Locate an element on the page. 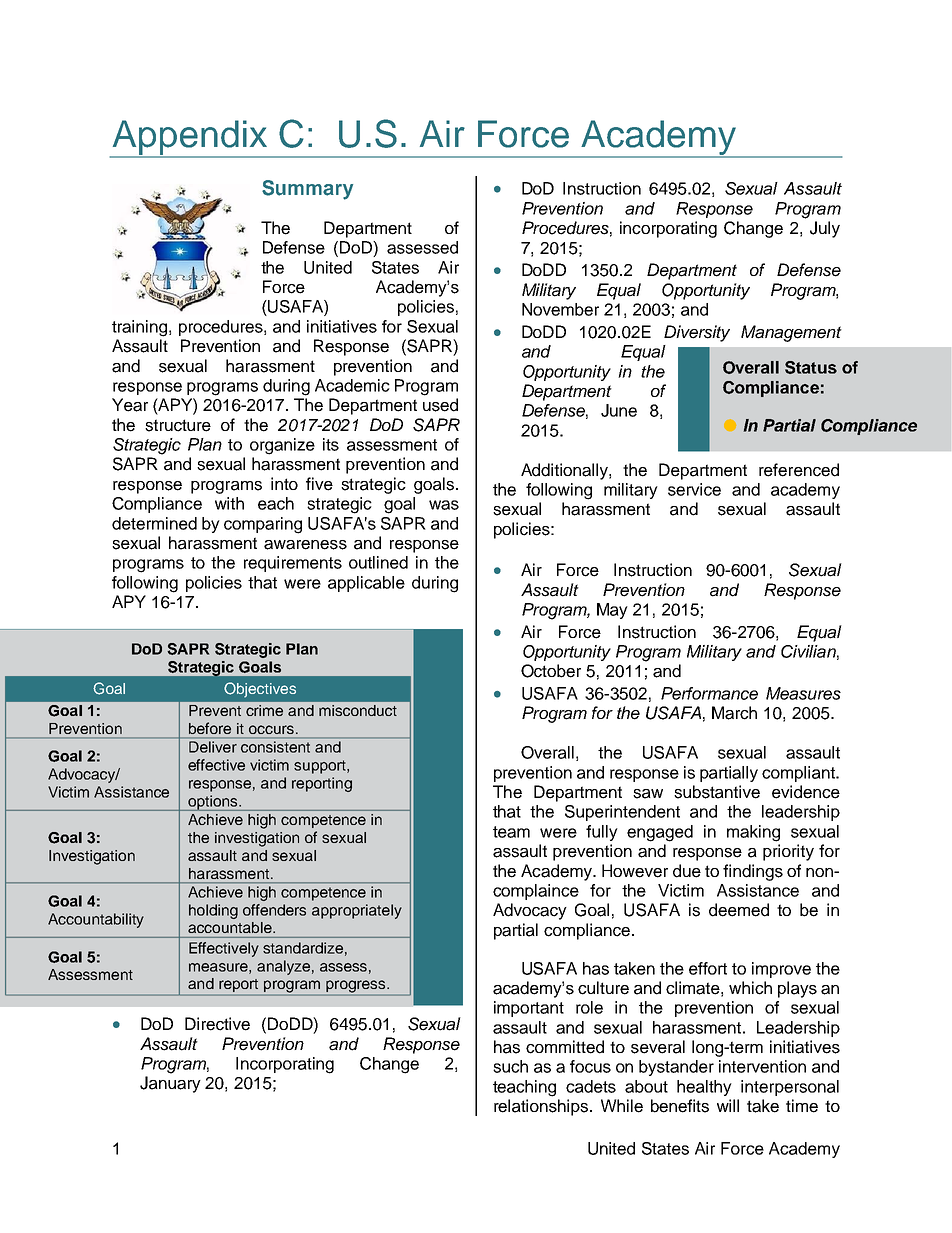  Objectives is located at coordinates (260, 690).
